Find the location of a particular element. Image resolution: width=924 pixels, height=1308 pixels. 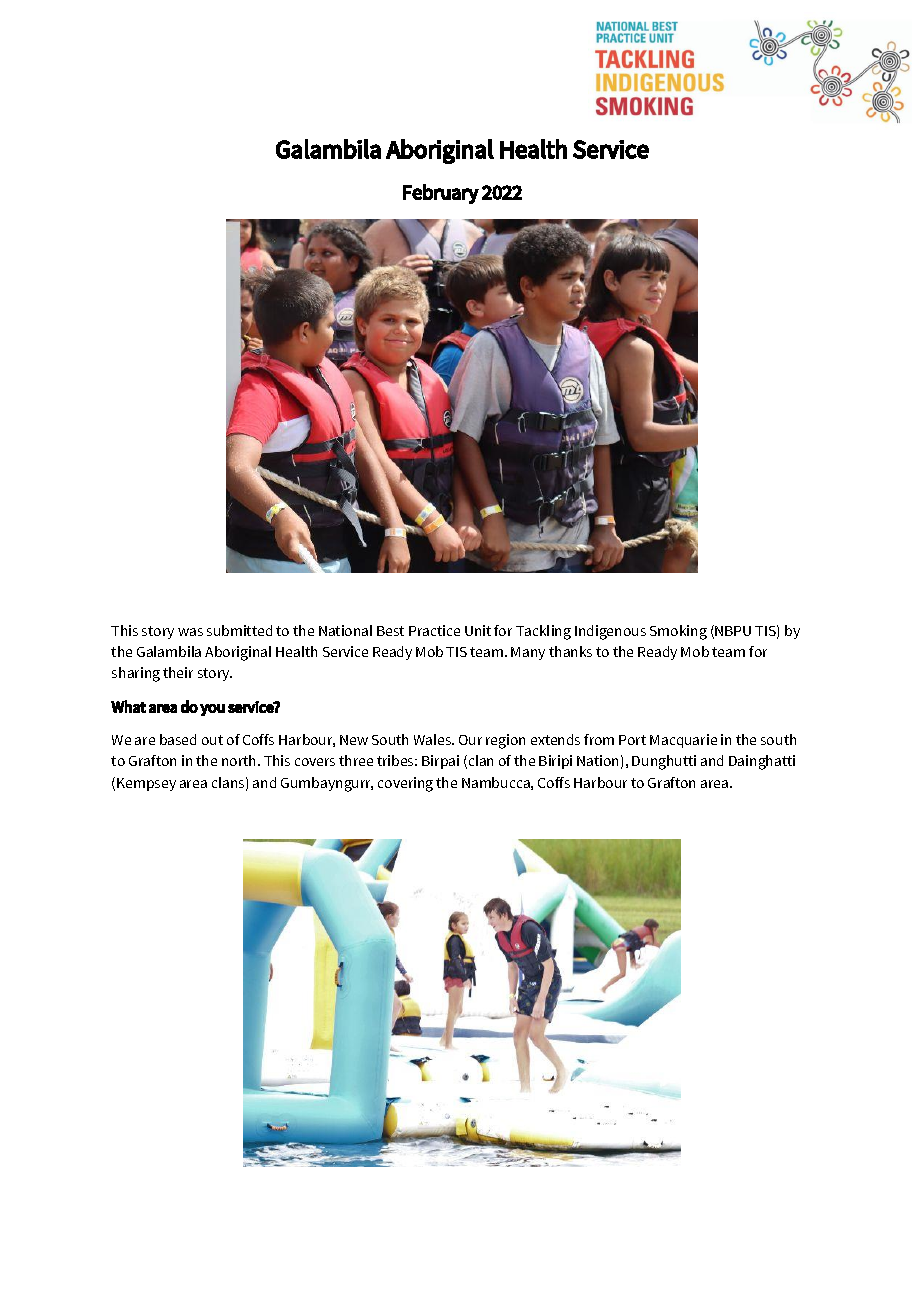

north is located at coordinates (240, 760).
